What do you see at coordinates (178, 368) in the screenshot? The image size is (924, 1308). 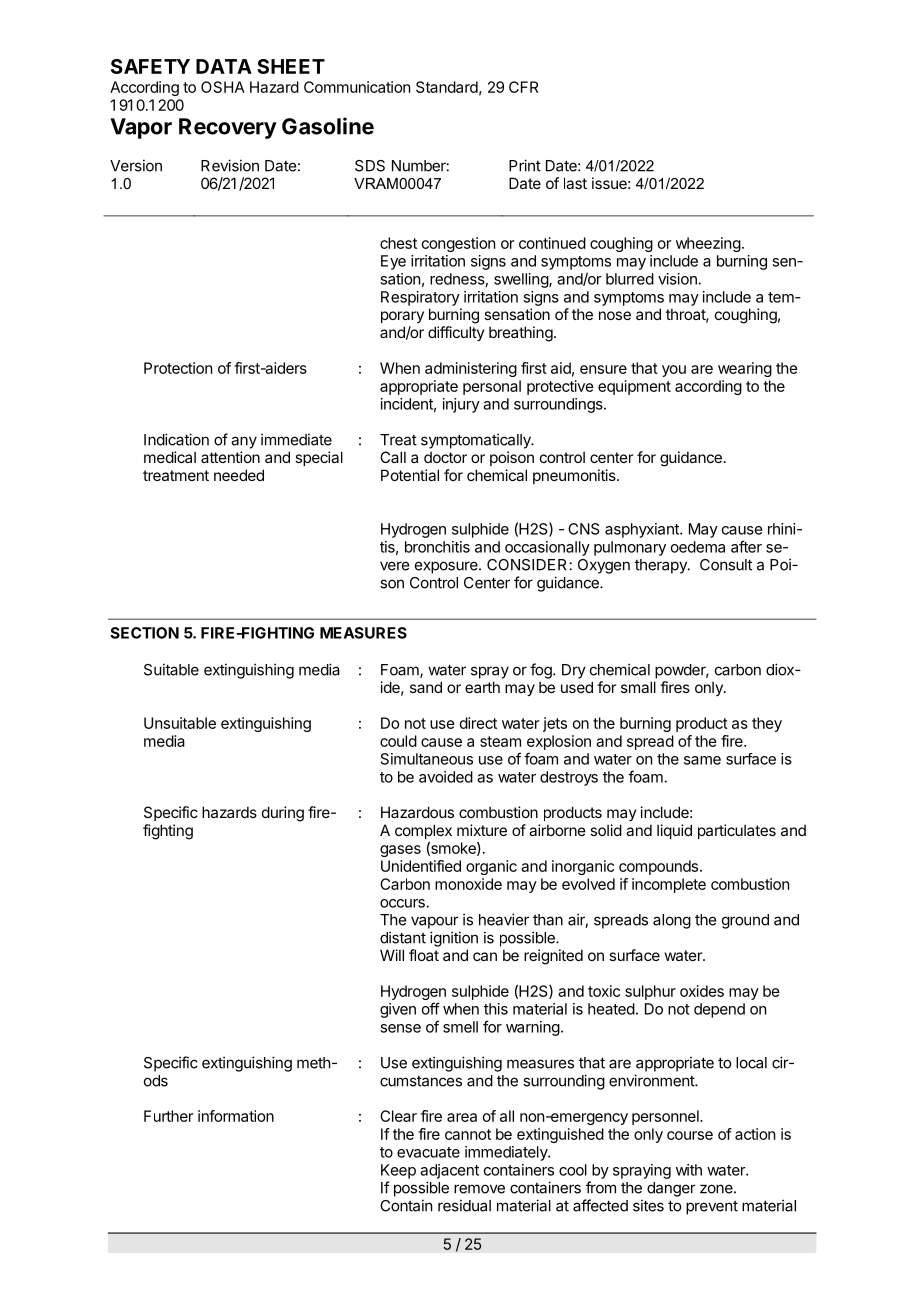 I see `Protection` at bounding box center [178, 368].
